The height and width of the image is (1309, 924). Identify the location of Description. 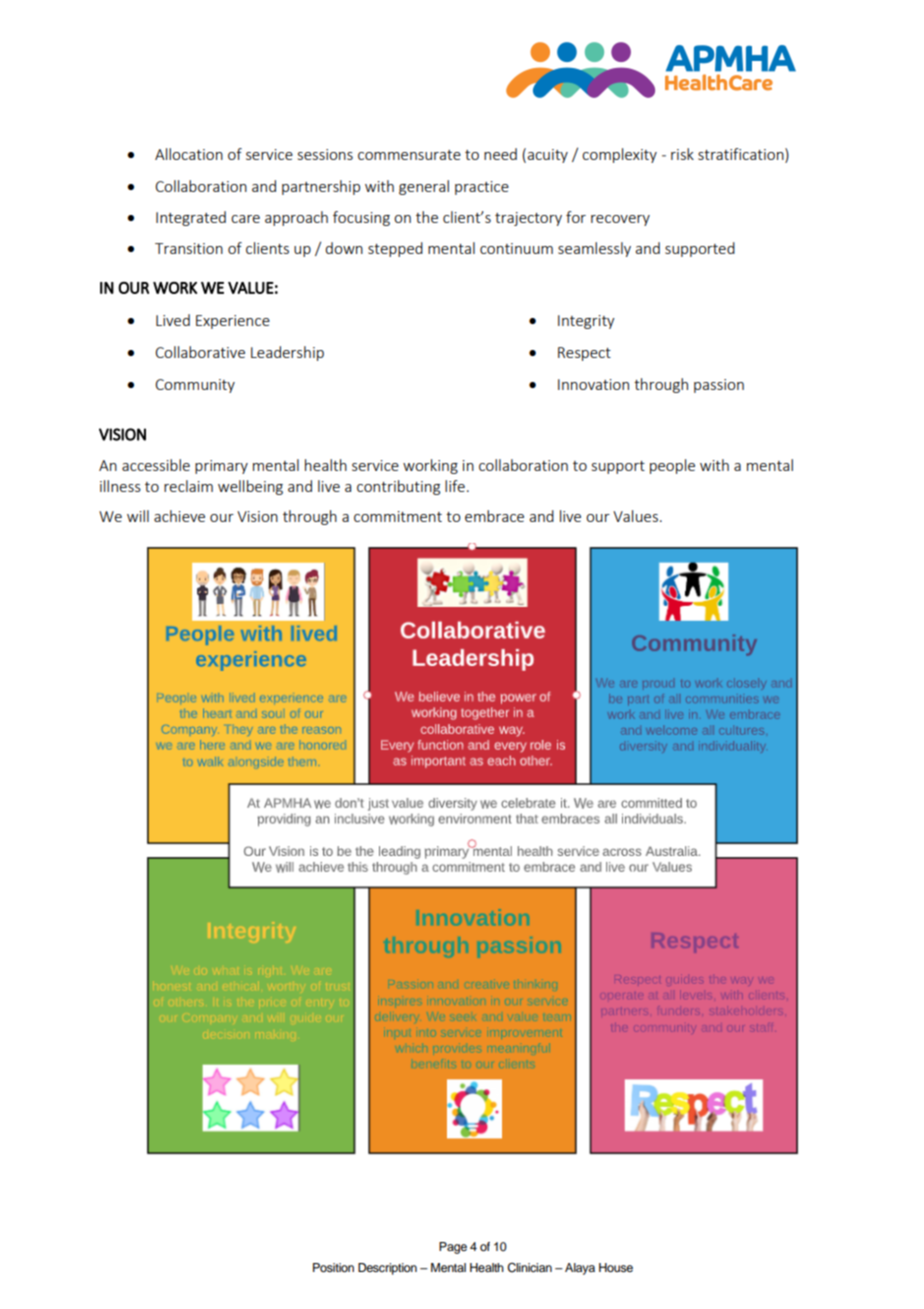
(387, 1269).
